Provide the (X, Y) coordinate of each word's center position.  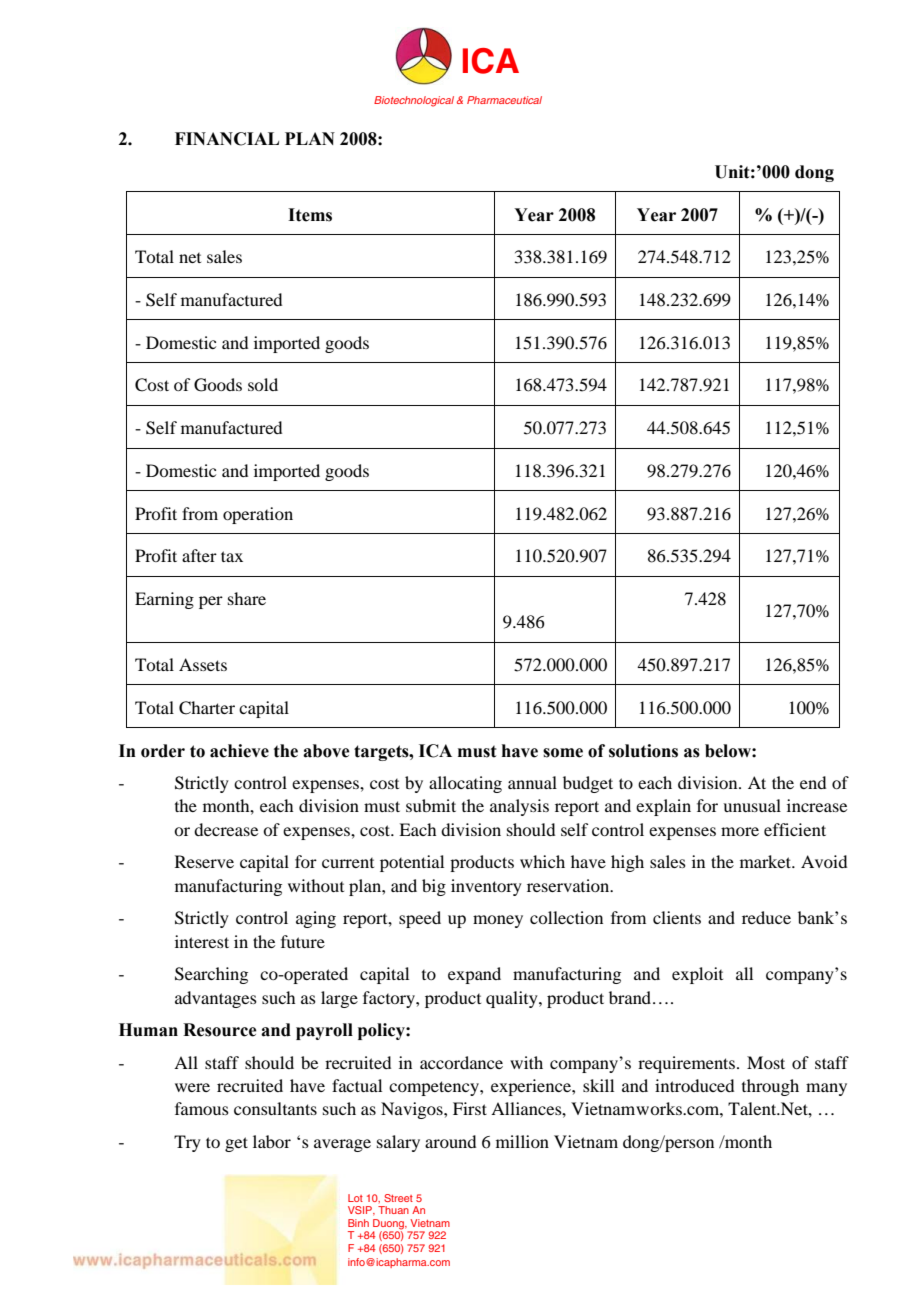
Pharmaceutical (504, 100)
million (522, 1141)
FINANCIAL (227, 139)
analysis (519, 807)
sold (263, 384)
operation (258, 515)
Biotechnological (414, 101)
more (740, 831)
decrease (226, 829)
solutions (643, 751)
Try (187, 1143)
